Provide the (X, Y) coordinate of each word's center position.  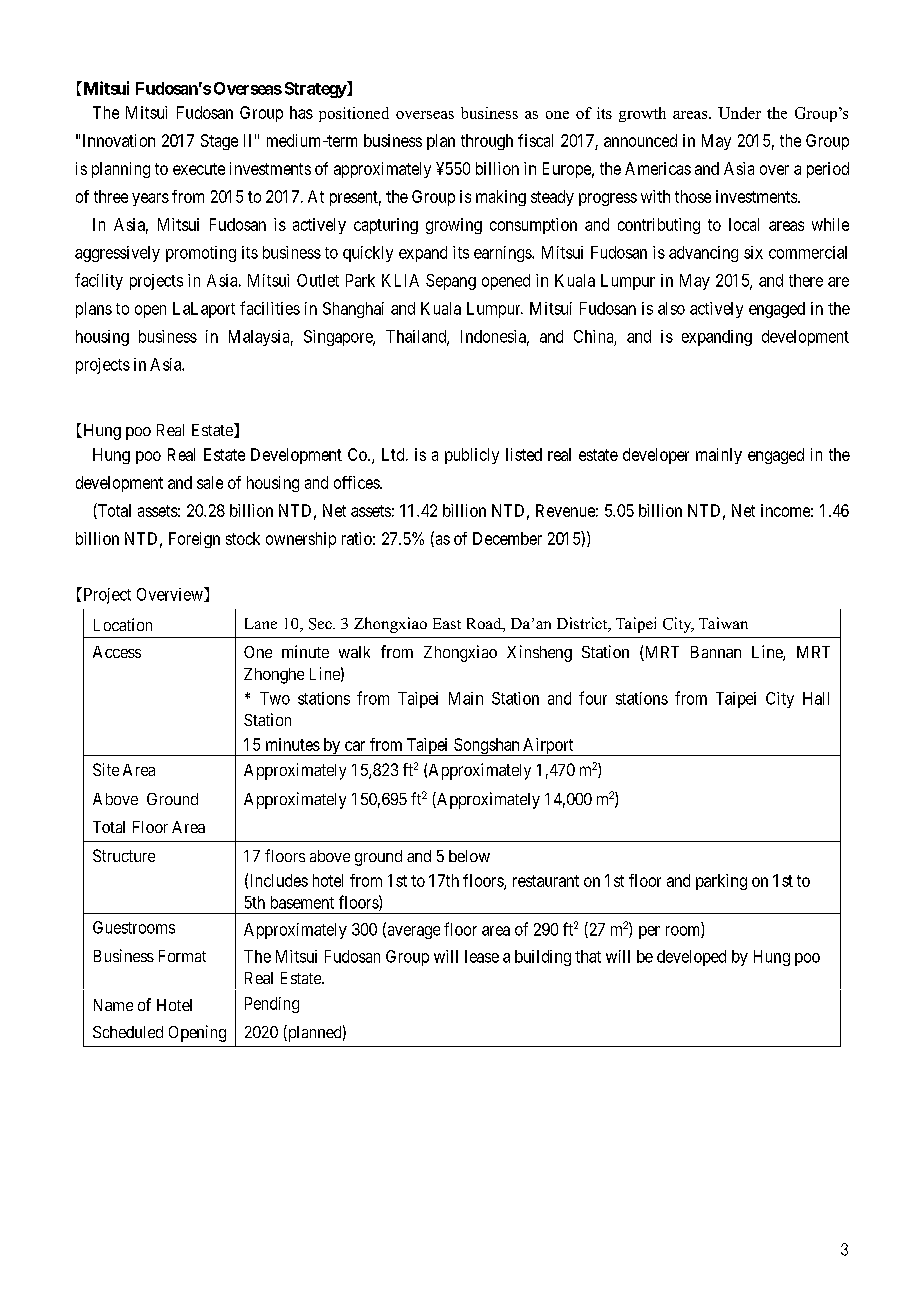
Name (113, 1005)
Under (739, 113)
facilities (270, 308)
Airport (548, 747)
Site (106, 769)
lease (482, 956)
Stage (219, 142)
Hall (816, 698)
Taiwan (723, 623)
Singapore (339, 338)
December (507, 538)
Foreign (194, 540)
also (671, 308)
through (487, 142)
